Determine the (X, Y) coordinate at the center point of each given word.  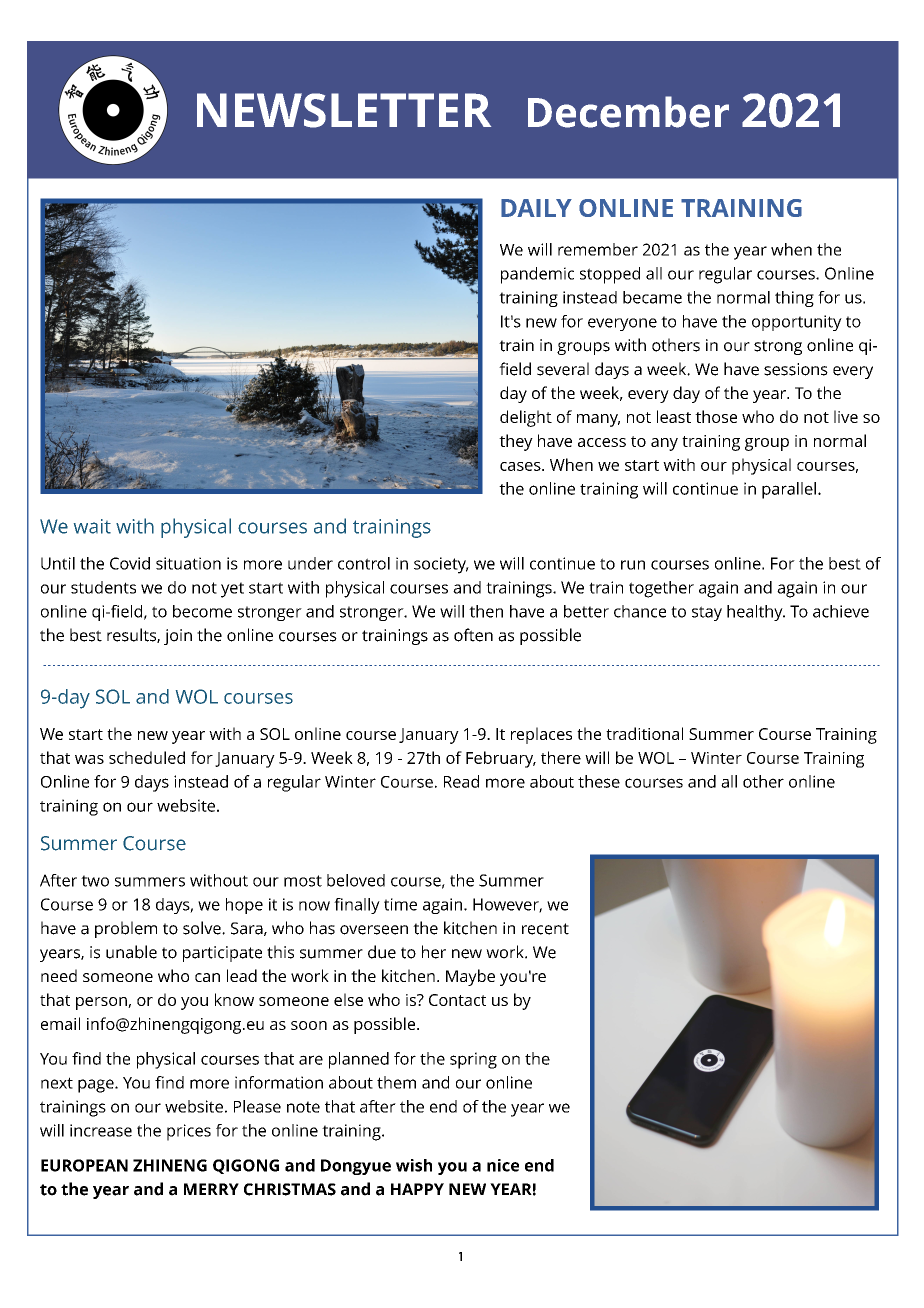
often (473, 635)
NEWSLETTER (344, 110)
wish (414, 1165)
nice (503, 1165)
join (178, 637)
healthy (756, 613)
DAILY (536, 208)
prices (189, 1132)
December (628, 112)
